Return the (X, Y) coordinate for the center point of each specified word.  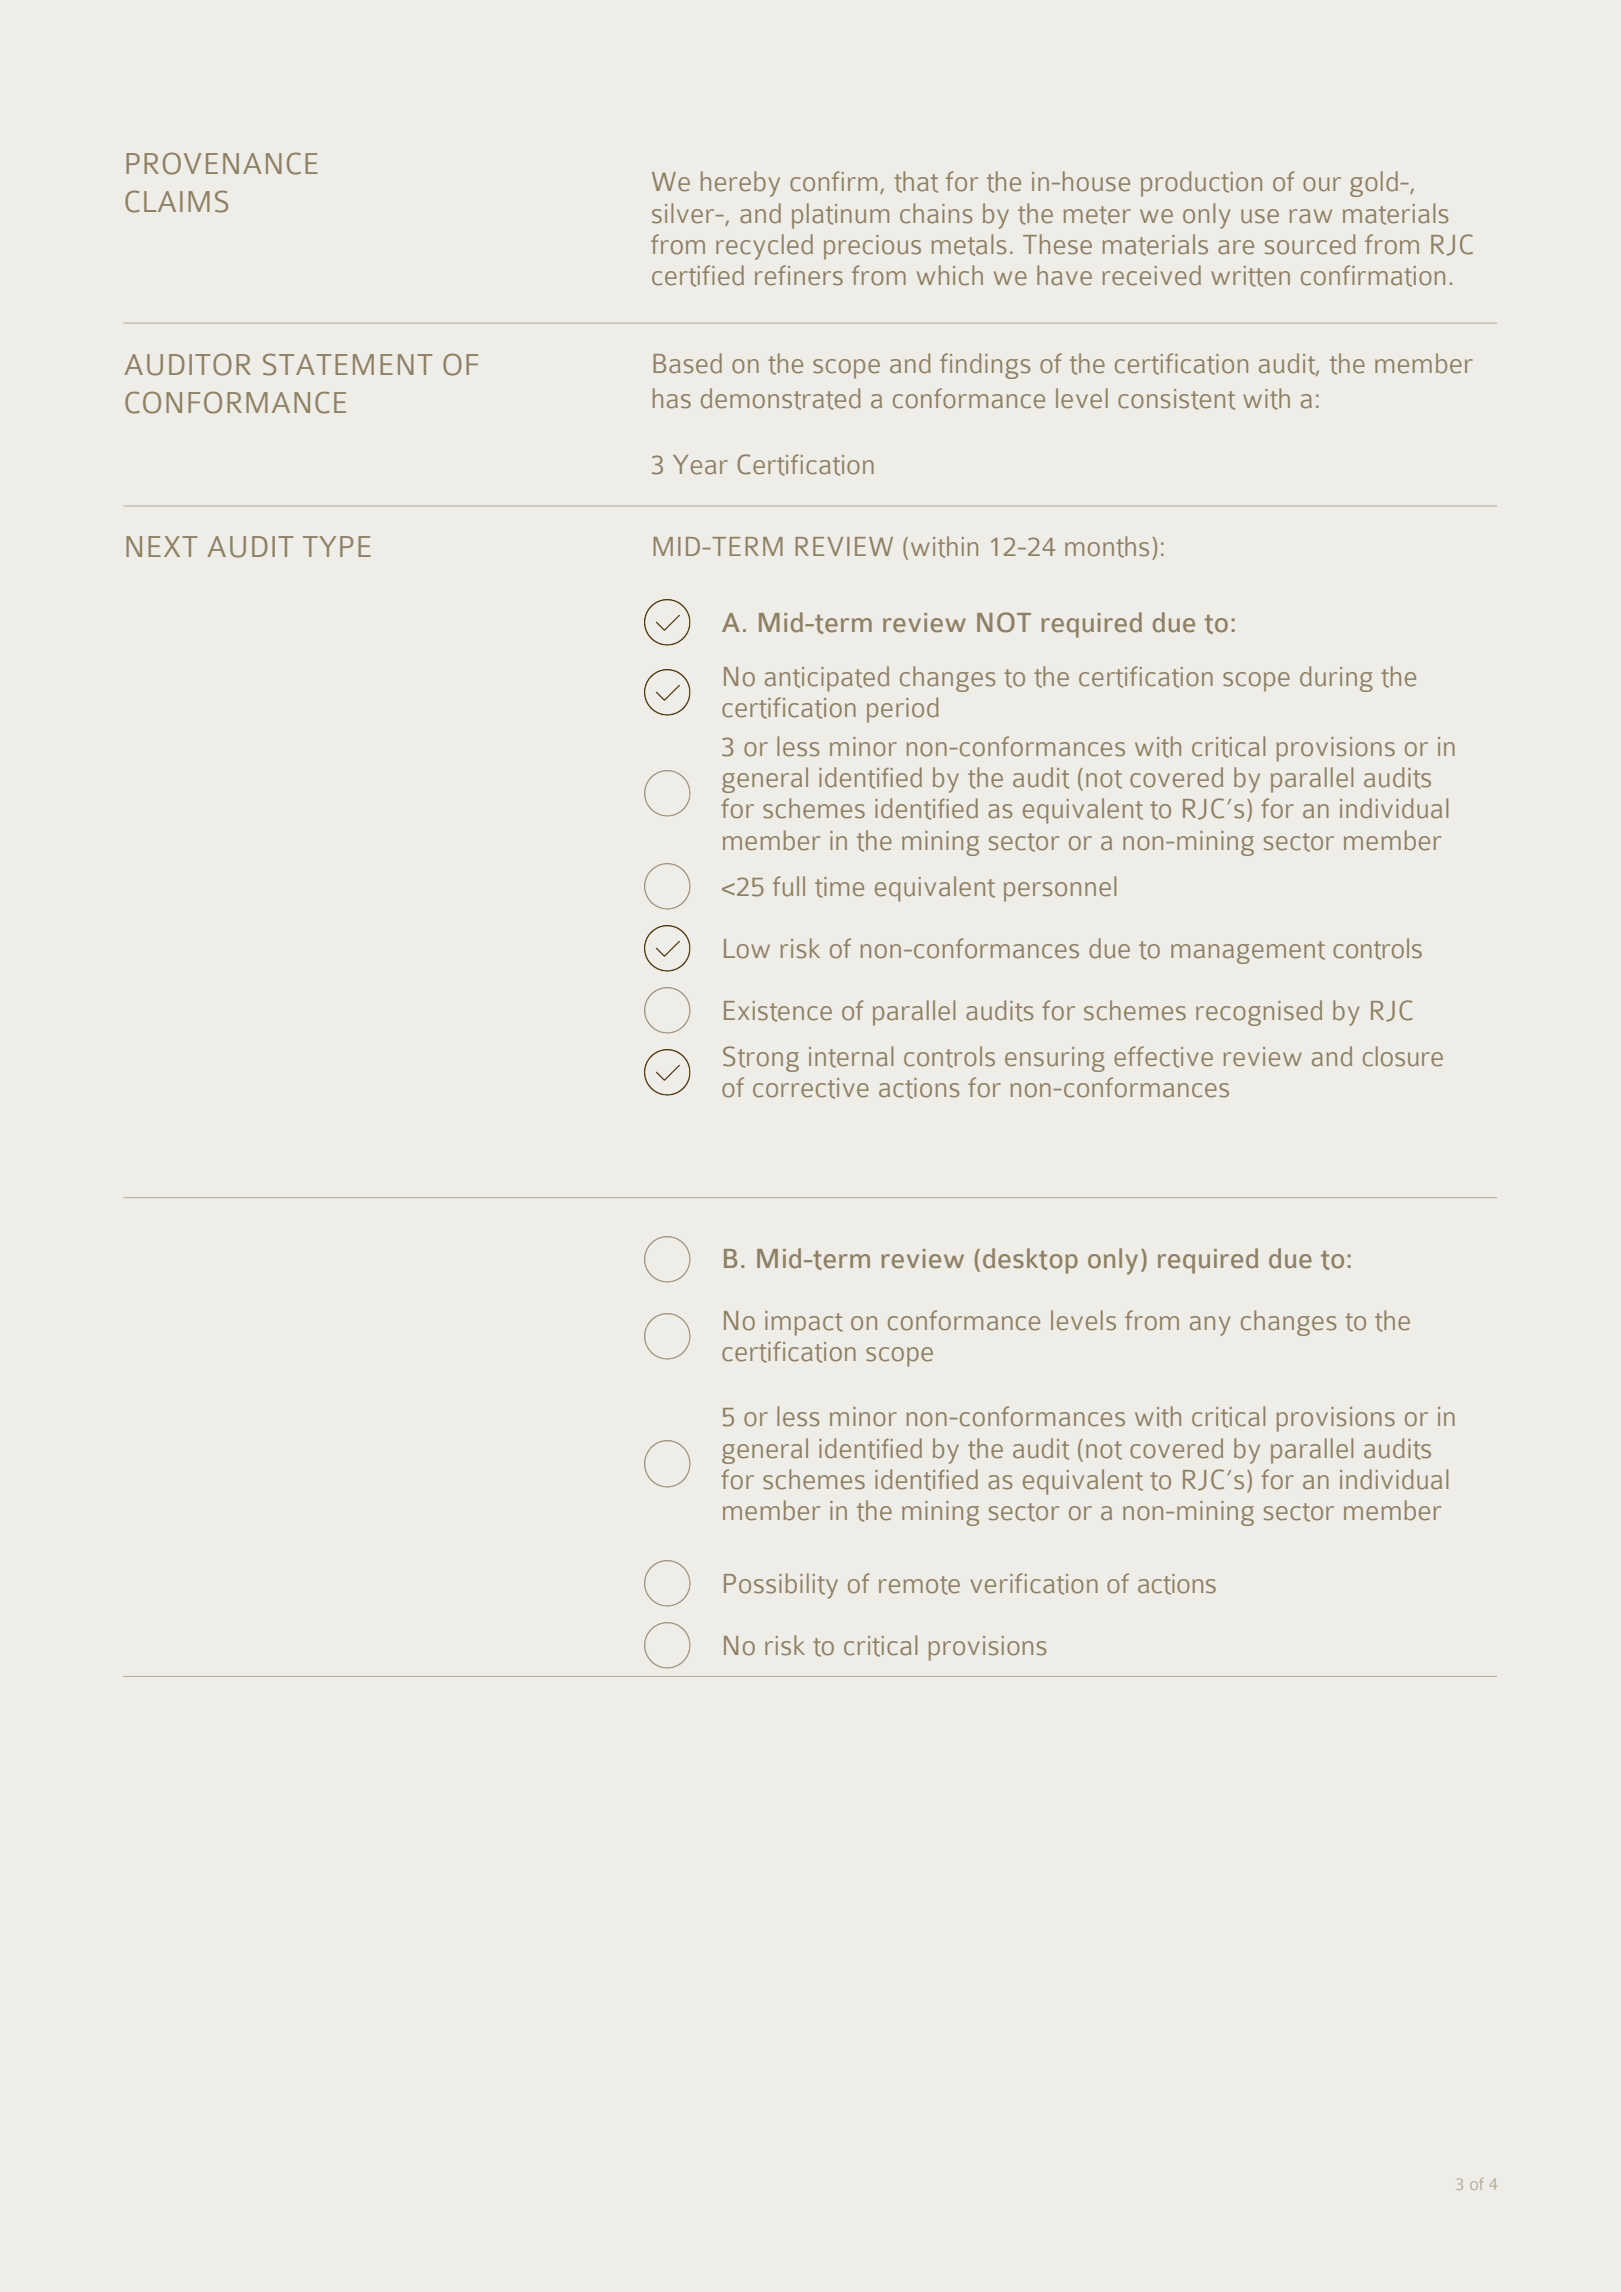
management (1248, 952)
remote (919, 1585)
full (789, 886)
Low (747, 949)
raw (1311, 216)
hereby (740, 184)
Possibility (781, 1586)
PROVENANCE (222, 163)
